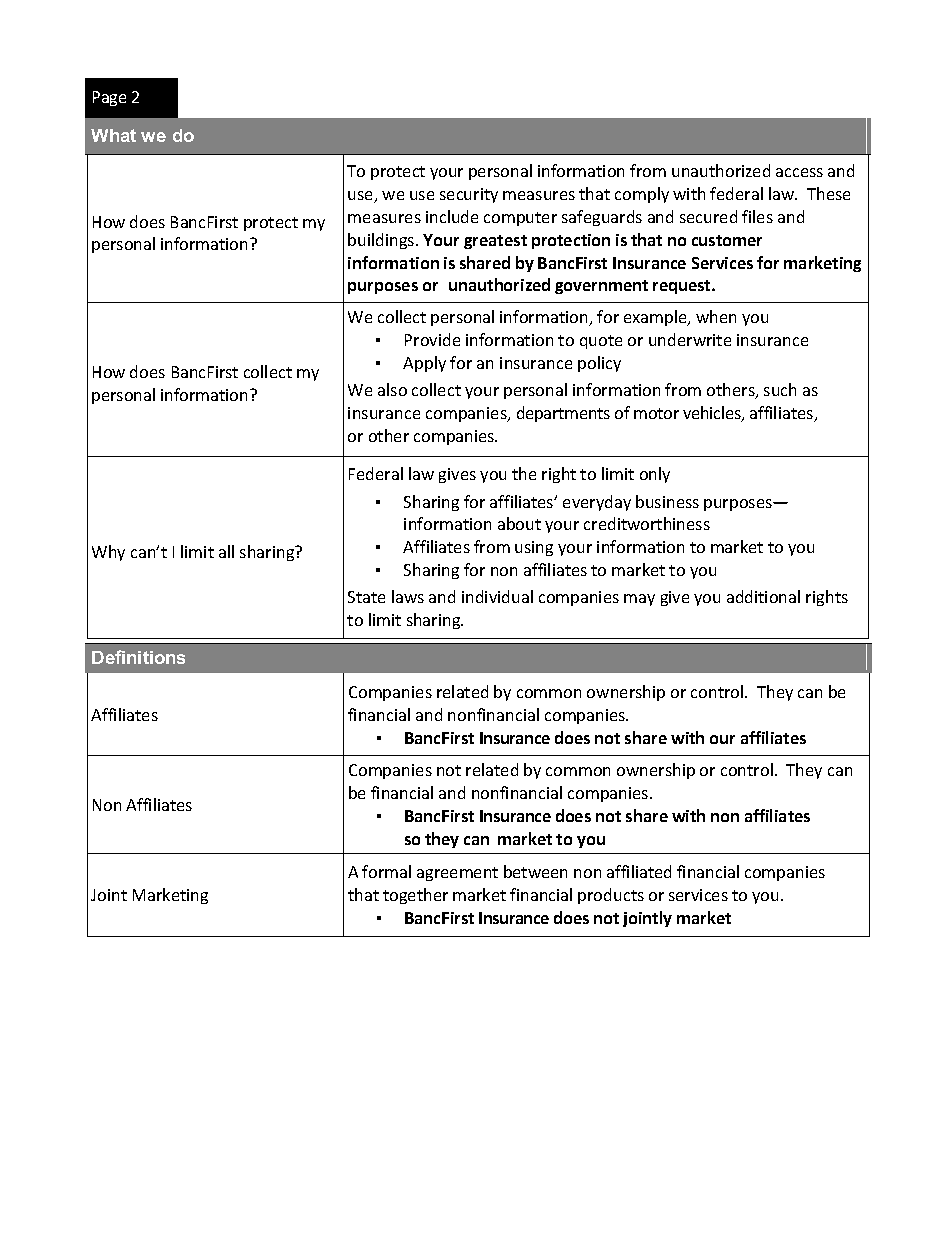 This page has height=1233, width=952. What do you see at coordinates (667, 501) in the page?
I see `business` at bounding box center [667, 501].
